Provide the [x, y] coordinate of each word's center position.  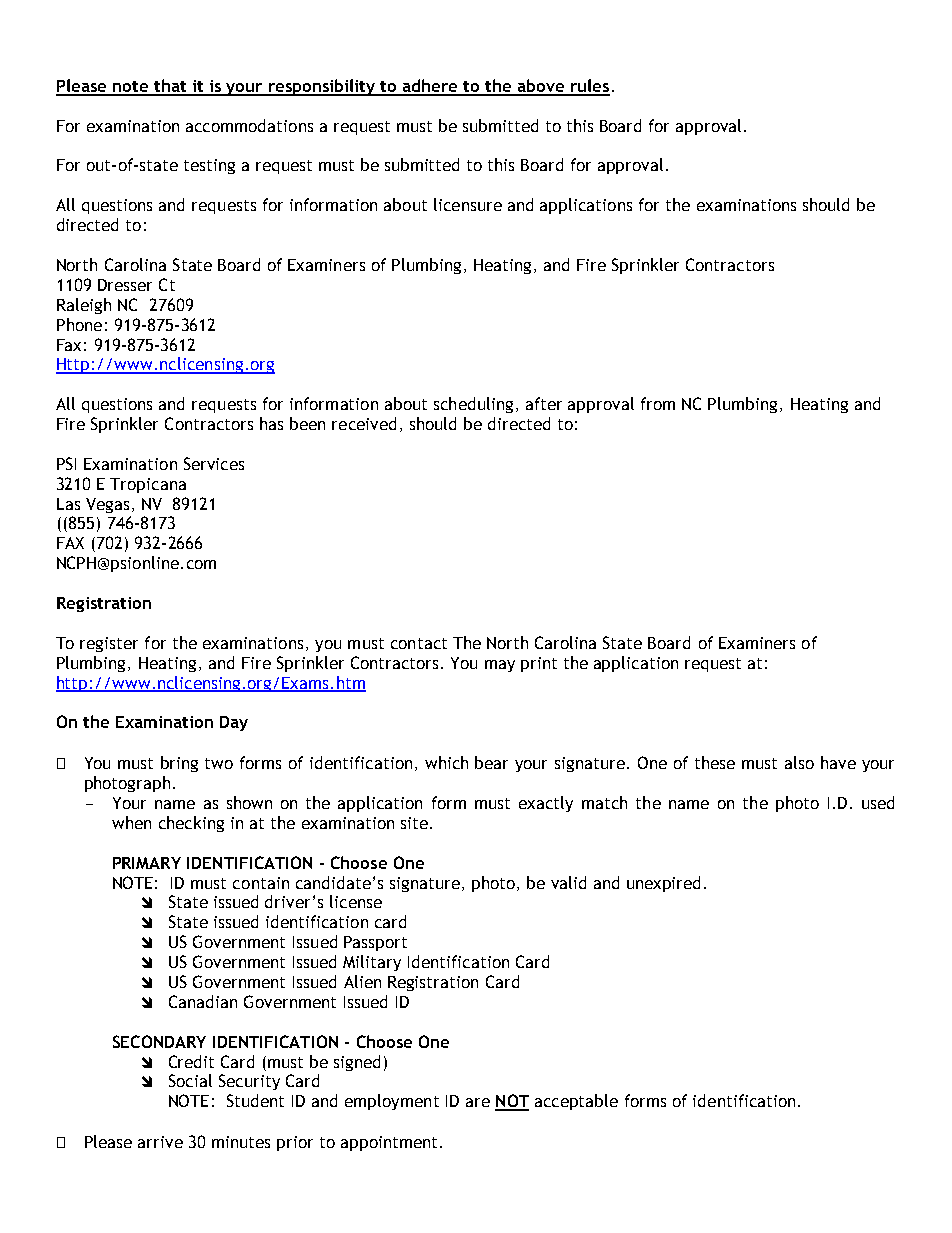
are [478, 1102]
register [109, 644]
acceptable [576, 1102]
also [799, 762]
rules [589, 87]
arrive [160, 1142]
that [170, 87]
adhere [430, 87]
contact [419, 643]
